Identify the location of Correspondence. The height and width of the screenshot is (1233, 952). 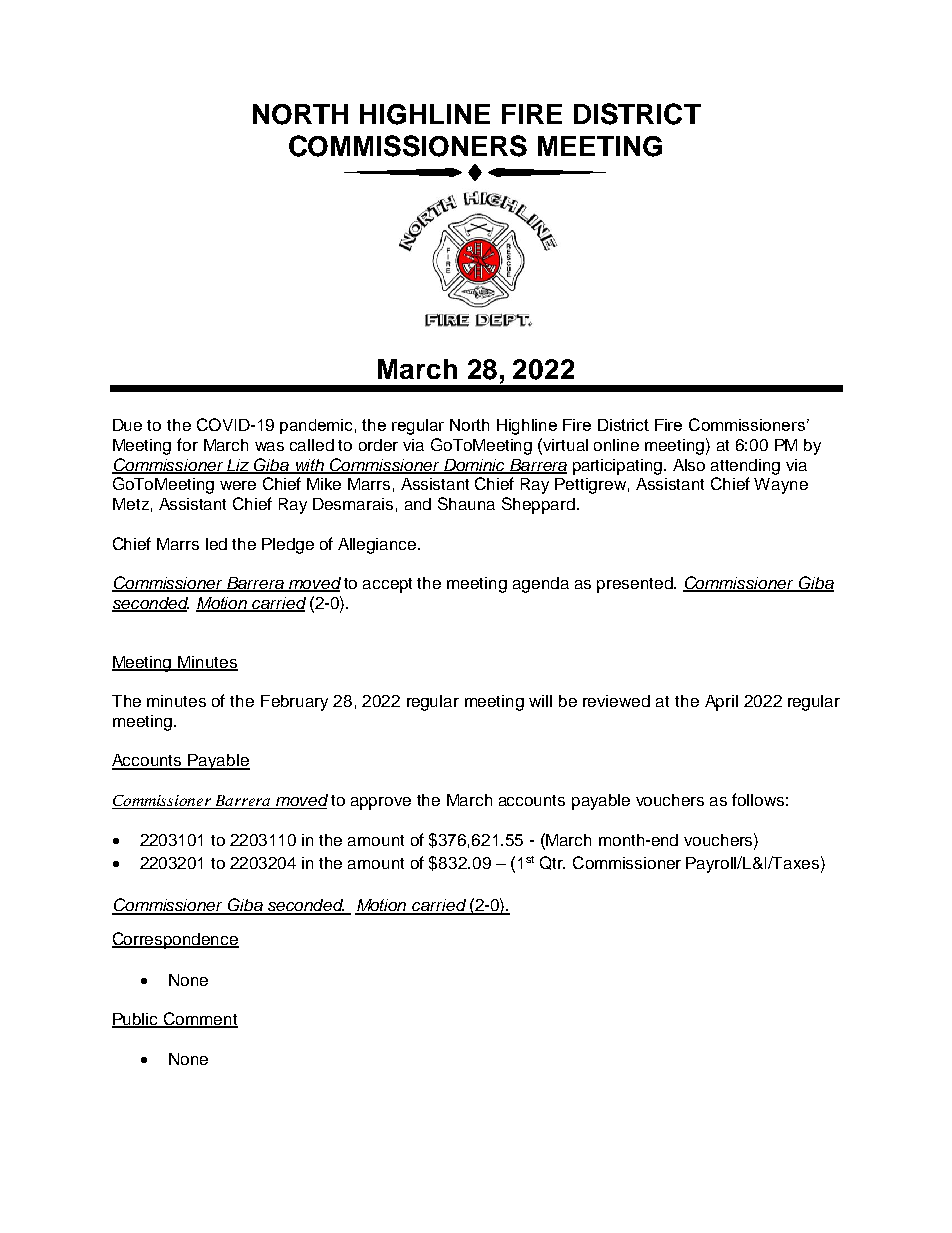
(175, 940).
